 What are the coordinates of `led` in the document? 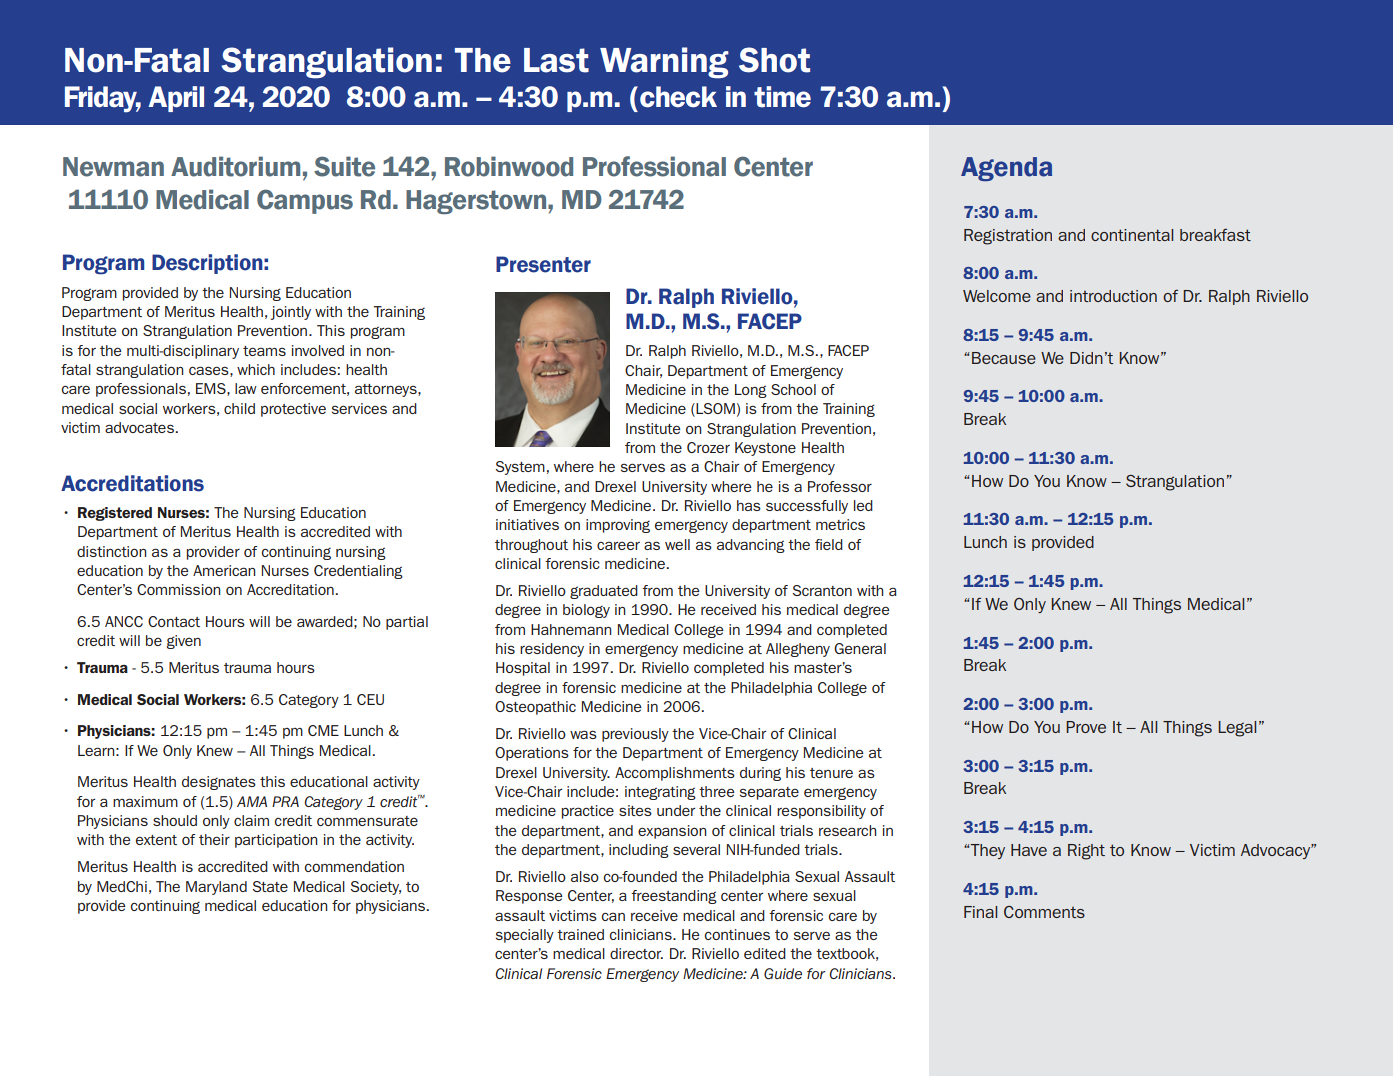 It's located at (863, 505).
